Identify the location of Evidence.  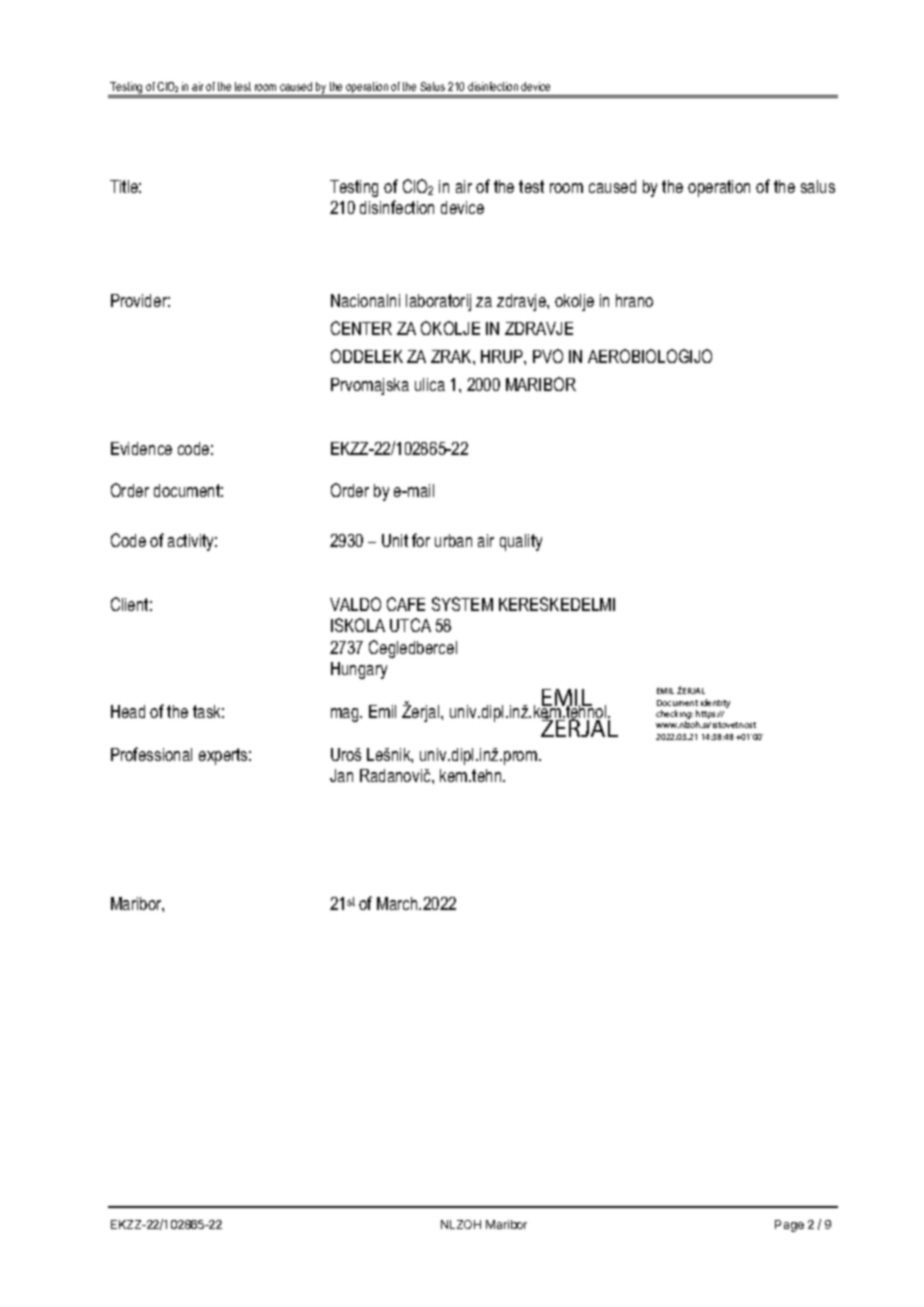
(141, 448).
